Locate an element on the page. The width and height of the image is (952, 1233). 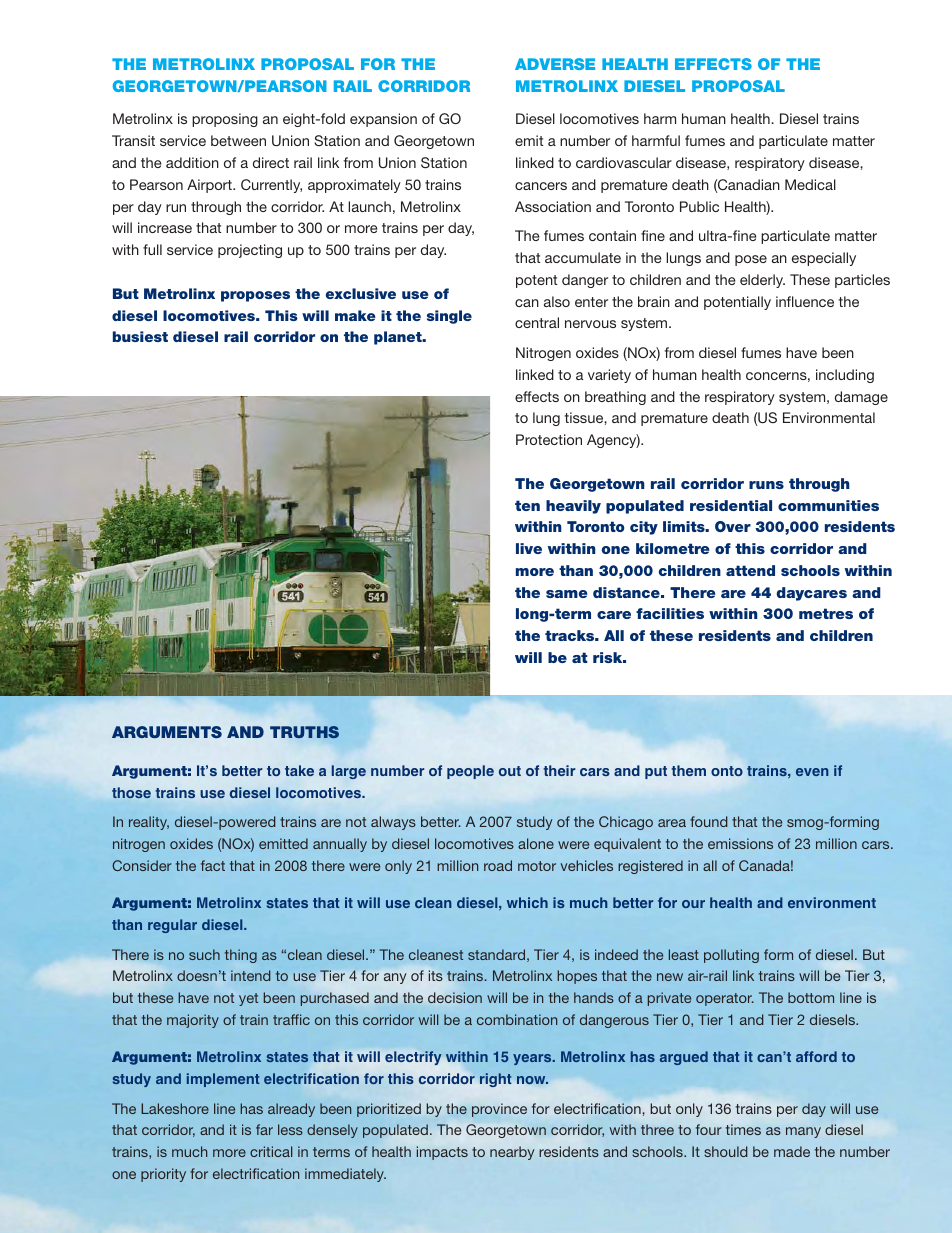
proposing is located at coordinates (225, 120).
